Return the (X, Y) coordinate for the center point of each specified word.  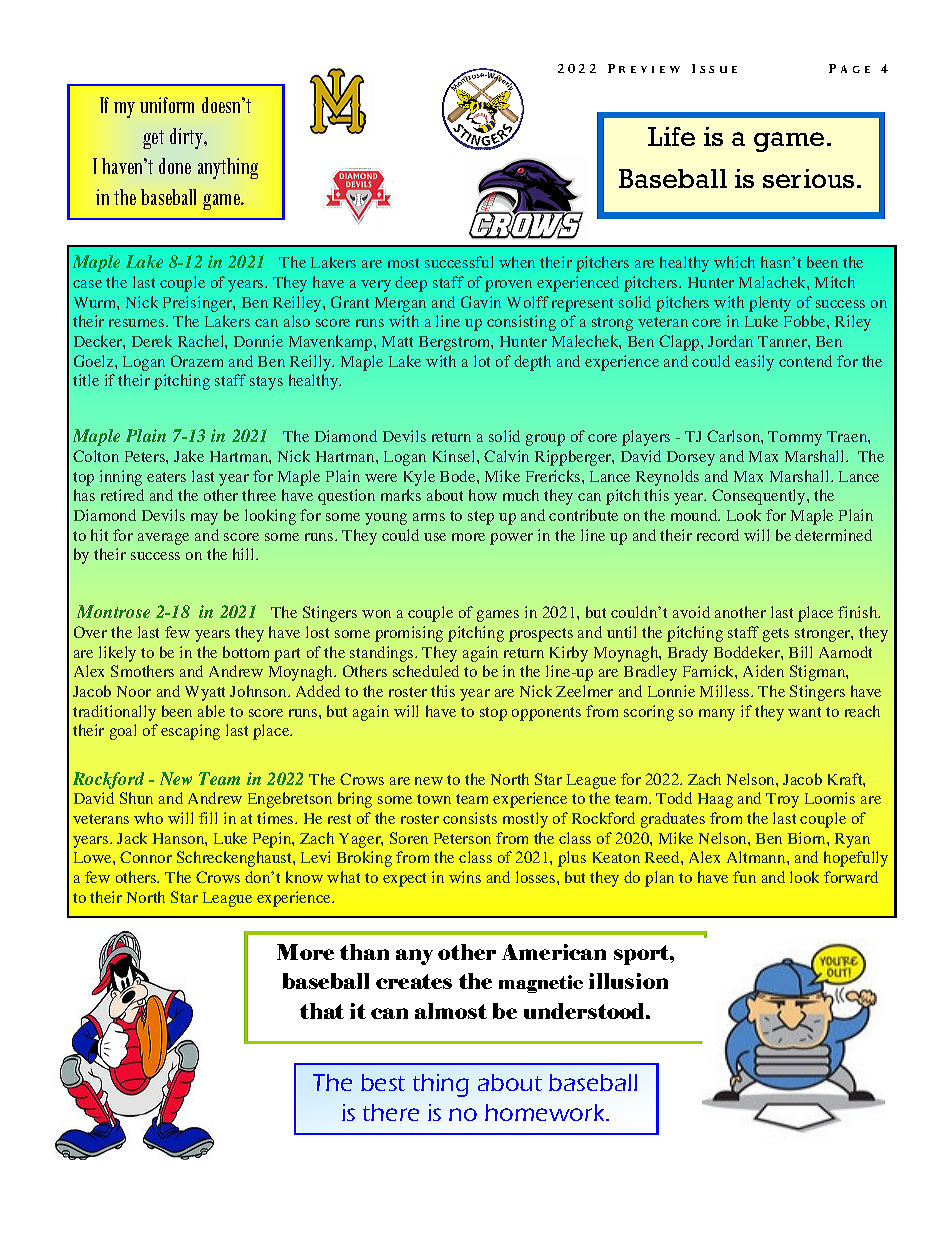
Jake (189, 456)
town (434, 799)
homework (546, 1112)
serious (808, 178)
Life (671, 136)
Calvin (506, 456)
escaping (190, 732)
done (175, 166)
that (322, 1011)
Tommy (795, 438)
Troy (782, 800)
